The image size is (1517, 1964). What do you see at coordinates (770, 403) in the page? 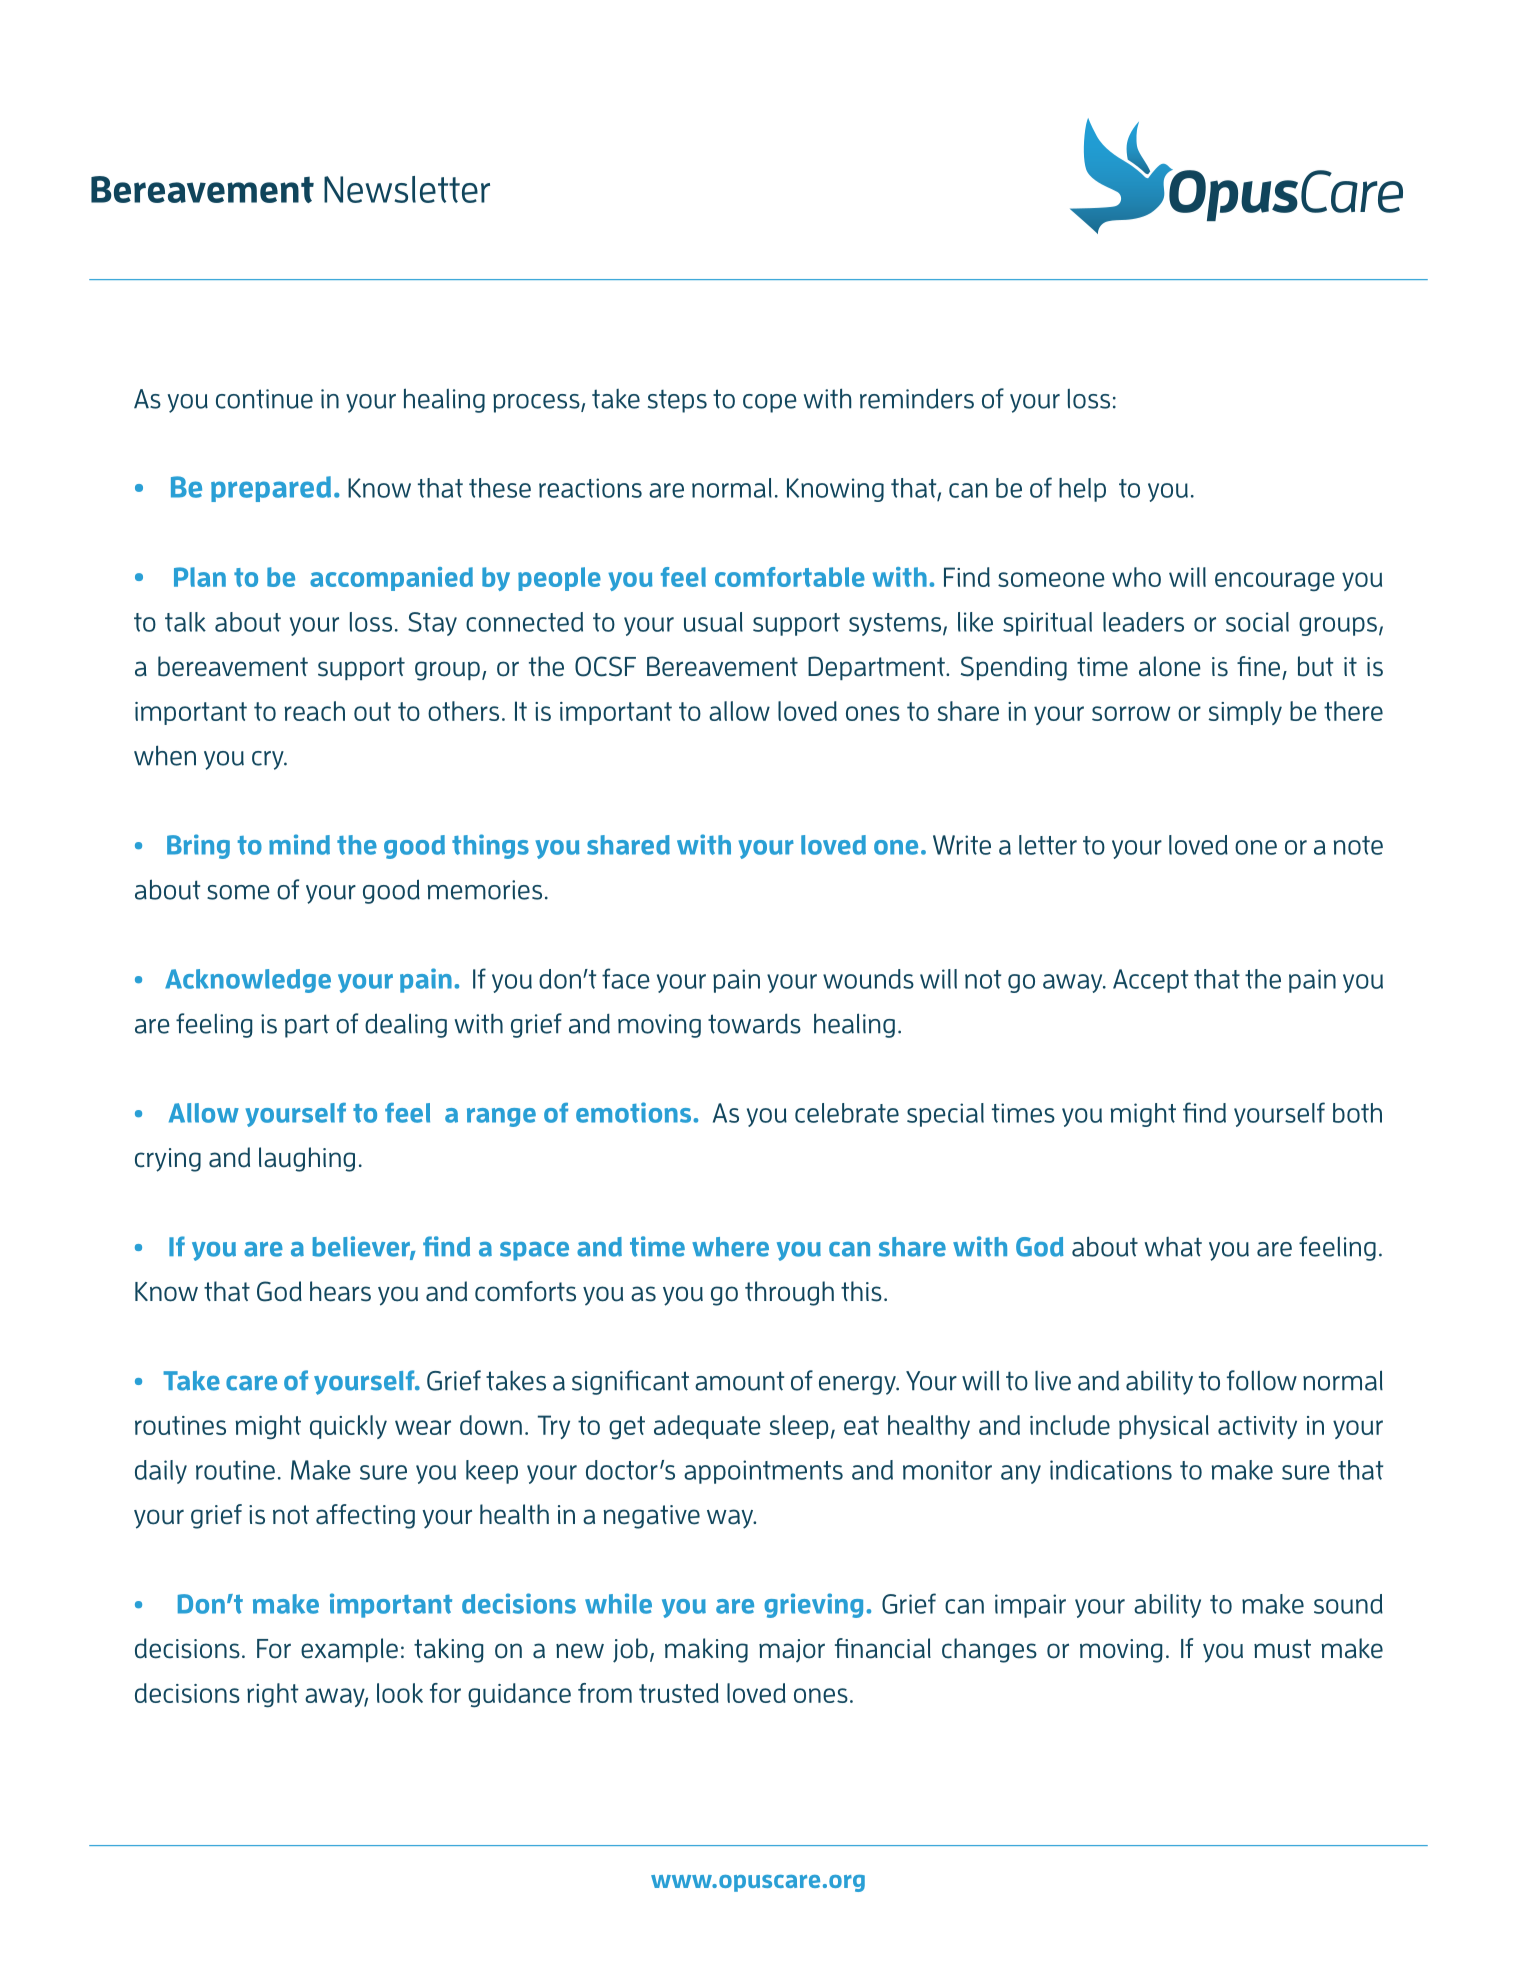
I see `cope` at bounding box center [770, 403].
